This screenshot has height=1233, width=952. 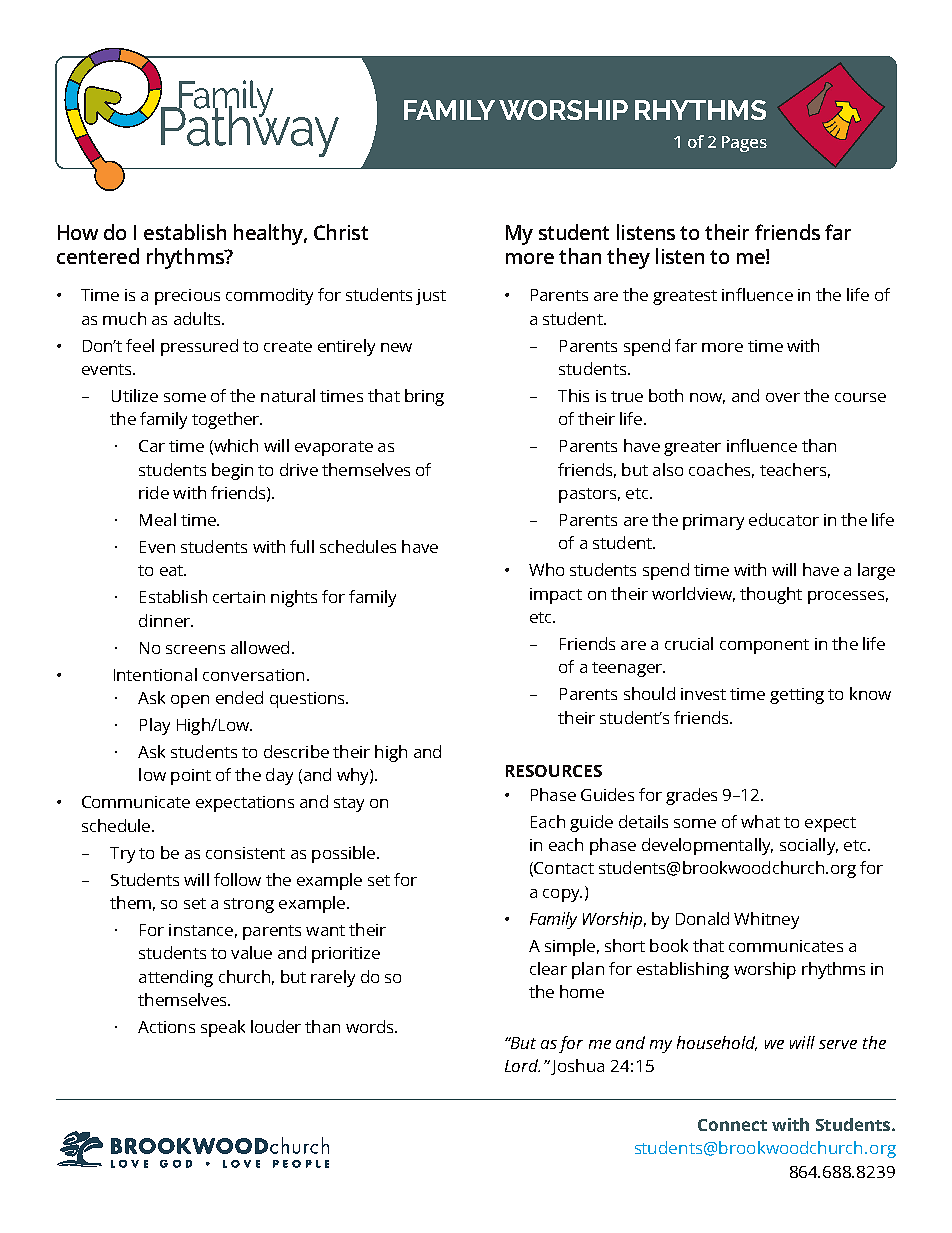 What do you see at coordinates (341, 232) in the screenshot?
I see `Christ` at bounding box center [341, 232].
